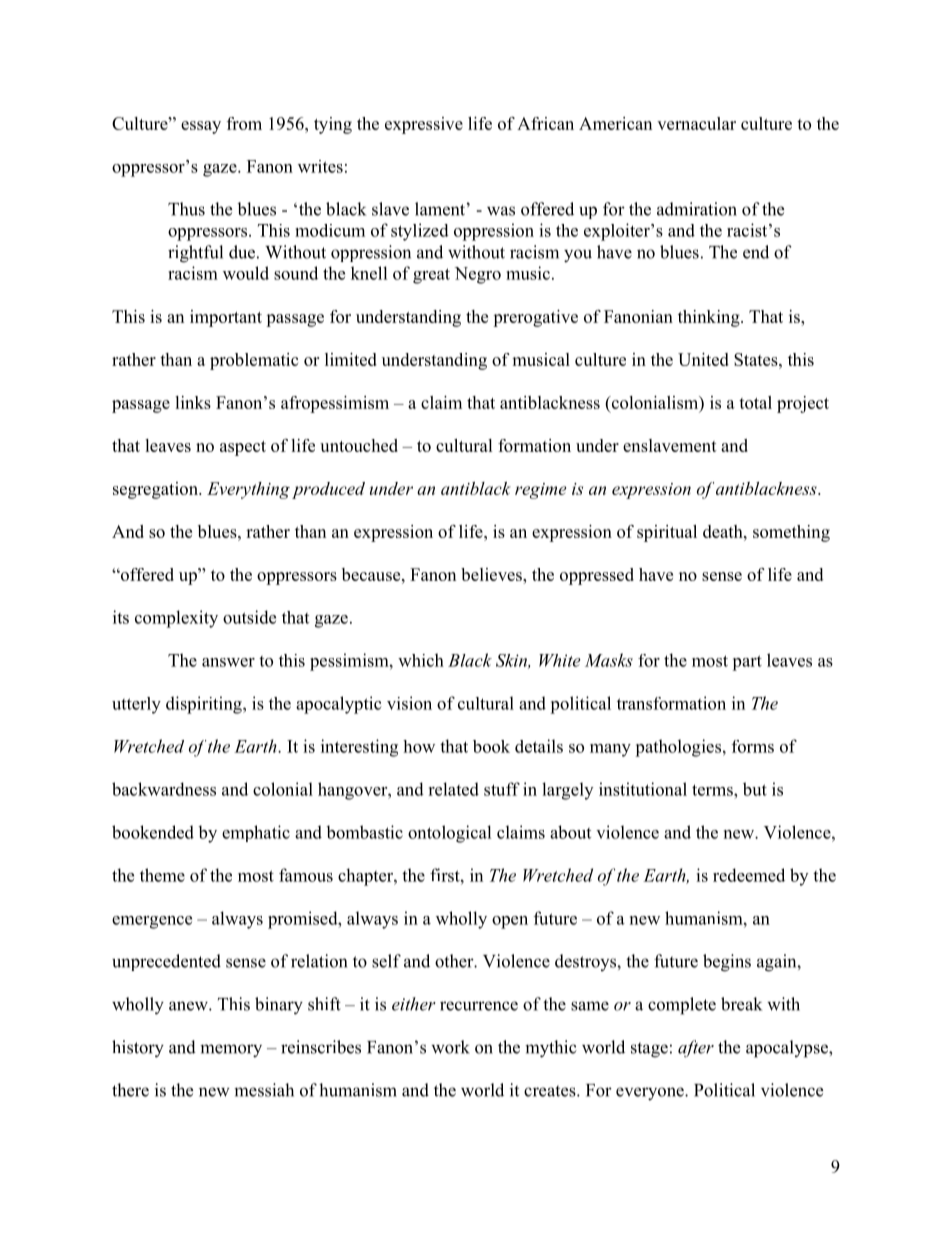  What do you see at coordinates (231, 1051) in the screenshot?
I see `memory` at bounding box center [231, 1051].
